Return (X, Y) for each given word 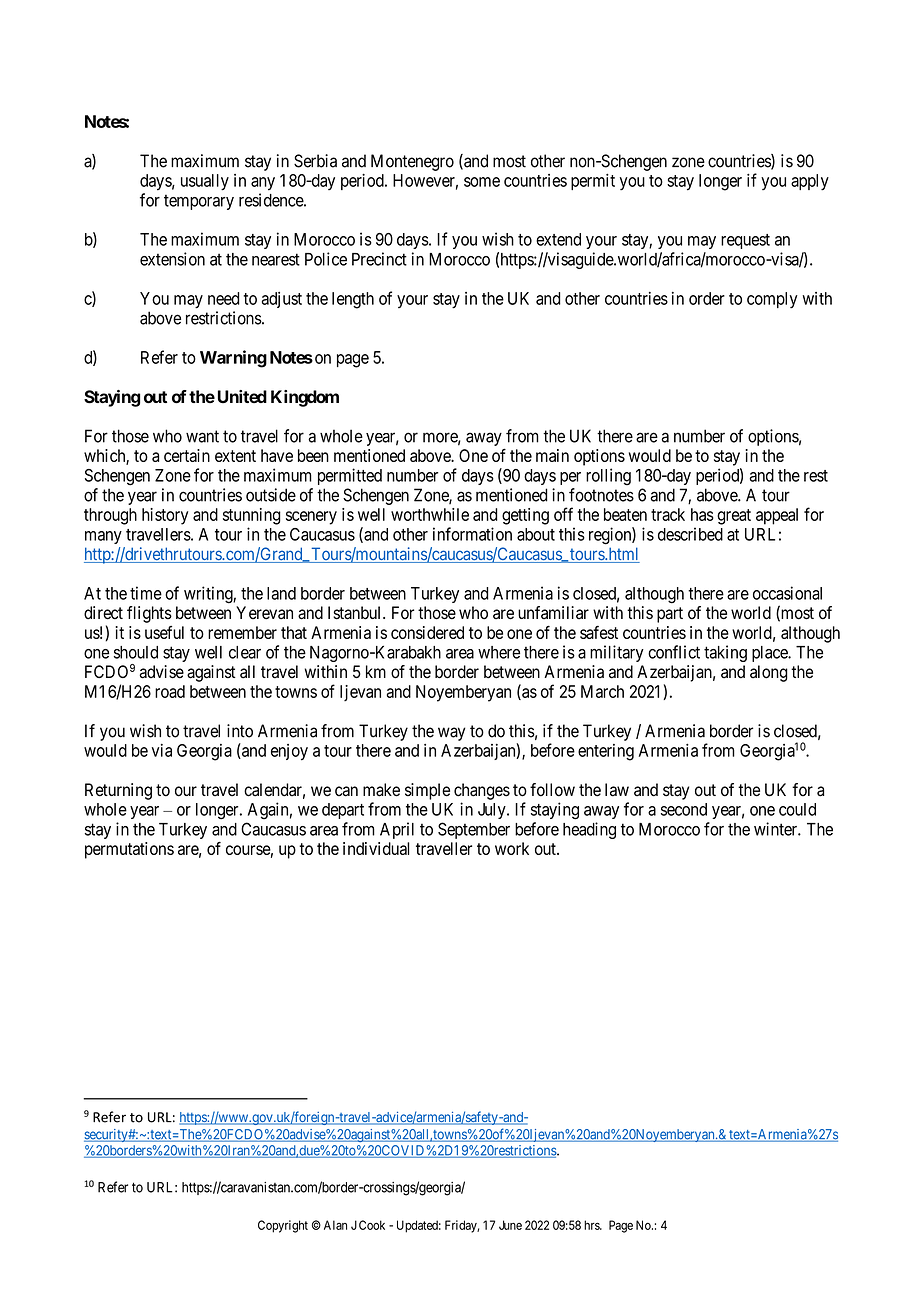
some (482, 182)
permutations (129, 850)
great (734, 517)
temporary (199, 202)
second (684, 809)
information (472, 534)
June (510, 1225)
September (474, 830)
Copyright (283, 1226)
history (165, 516)
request (745, 241)
